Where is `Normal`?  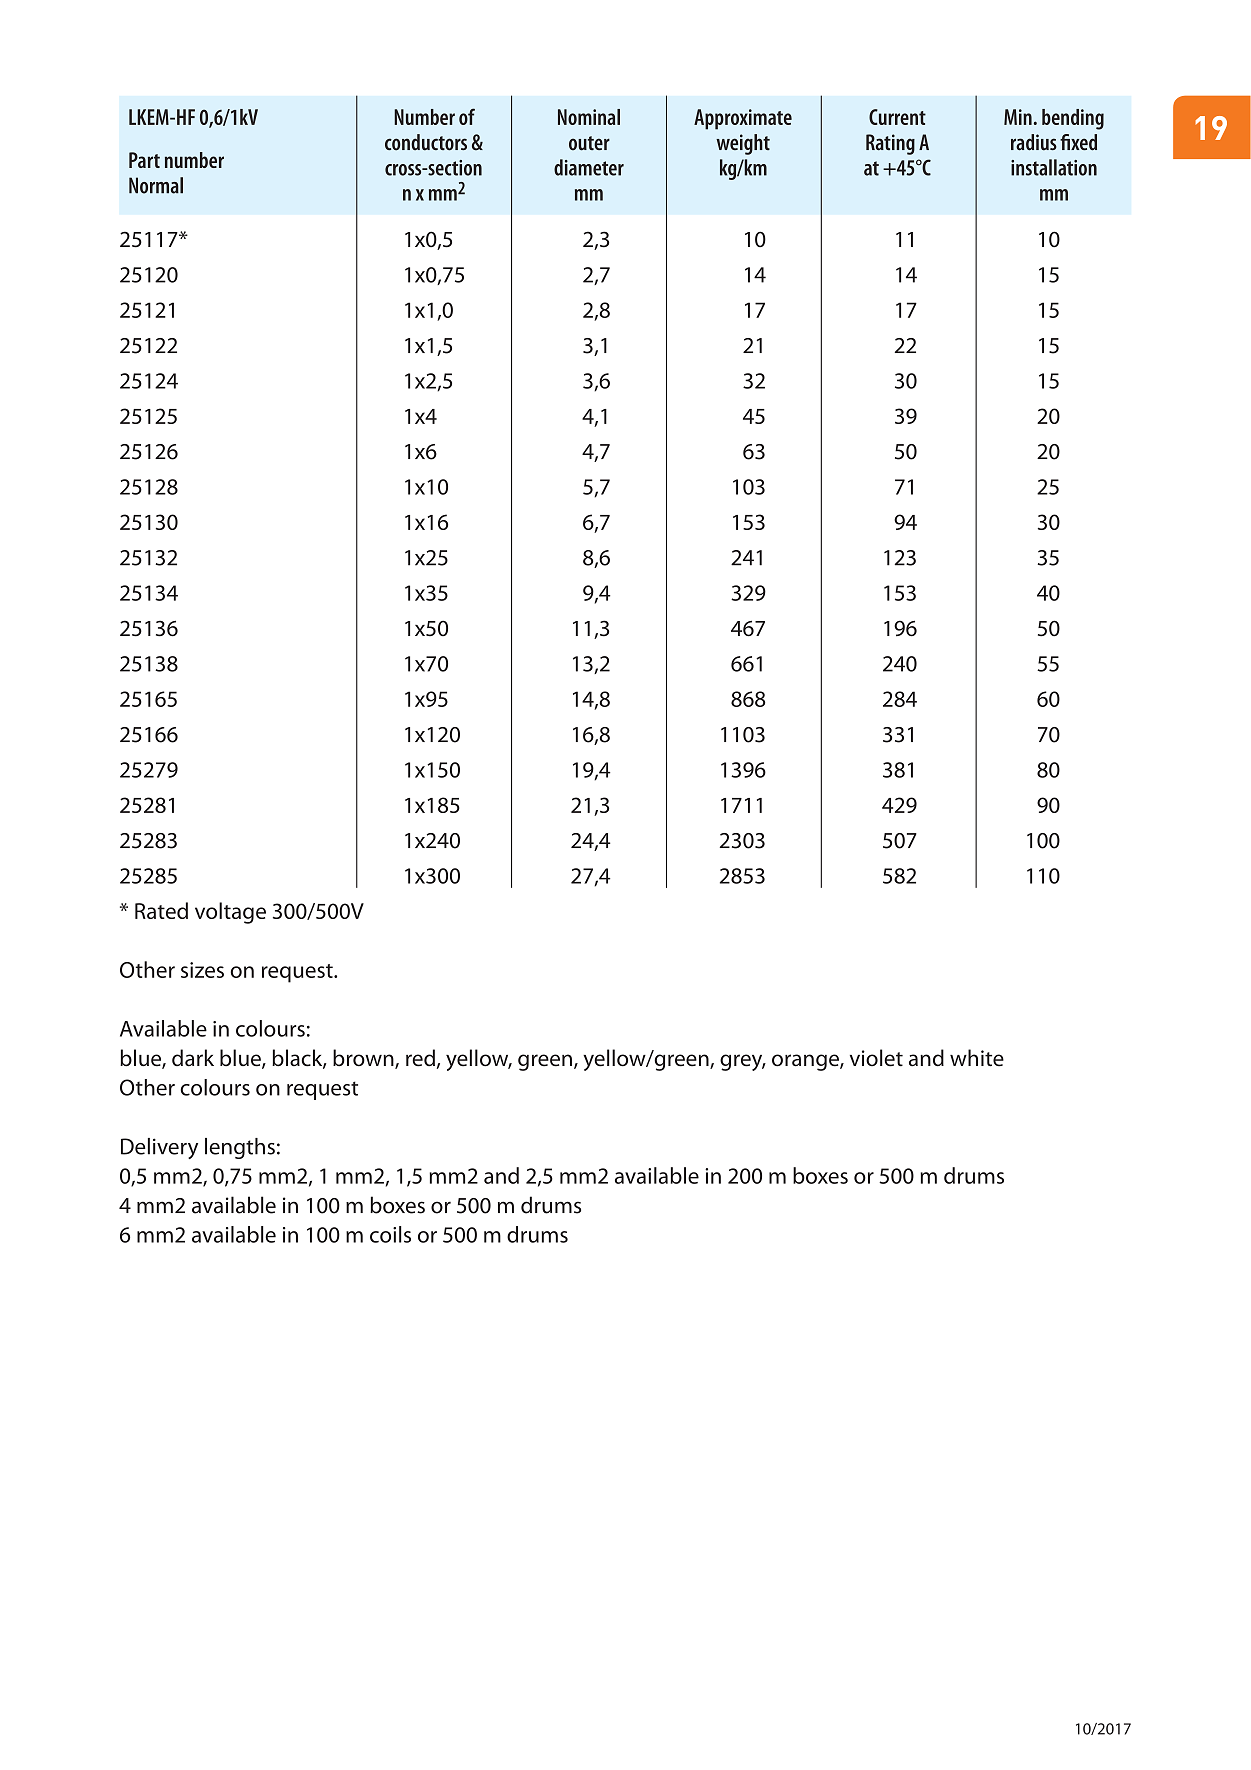
Normal is located at coordinates (156, 185).
